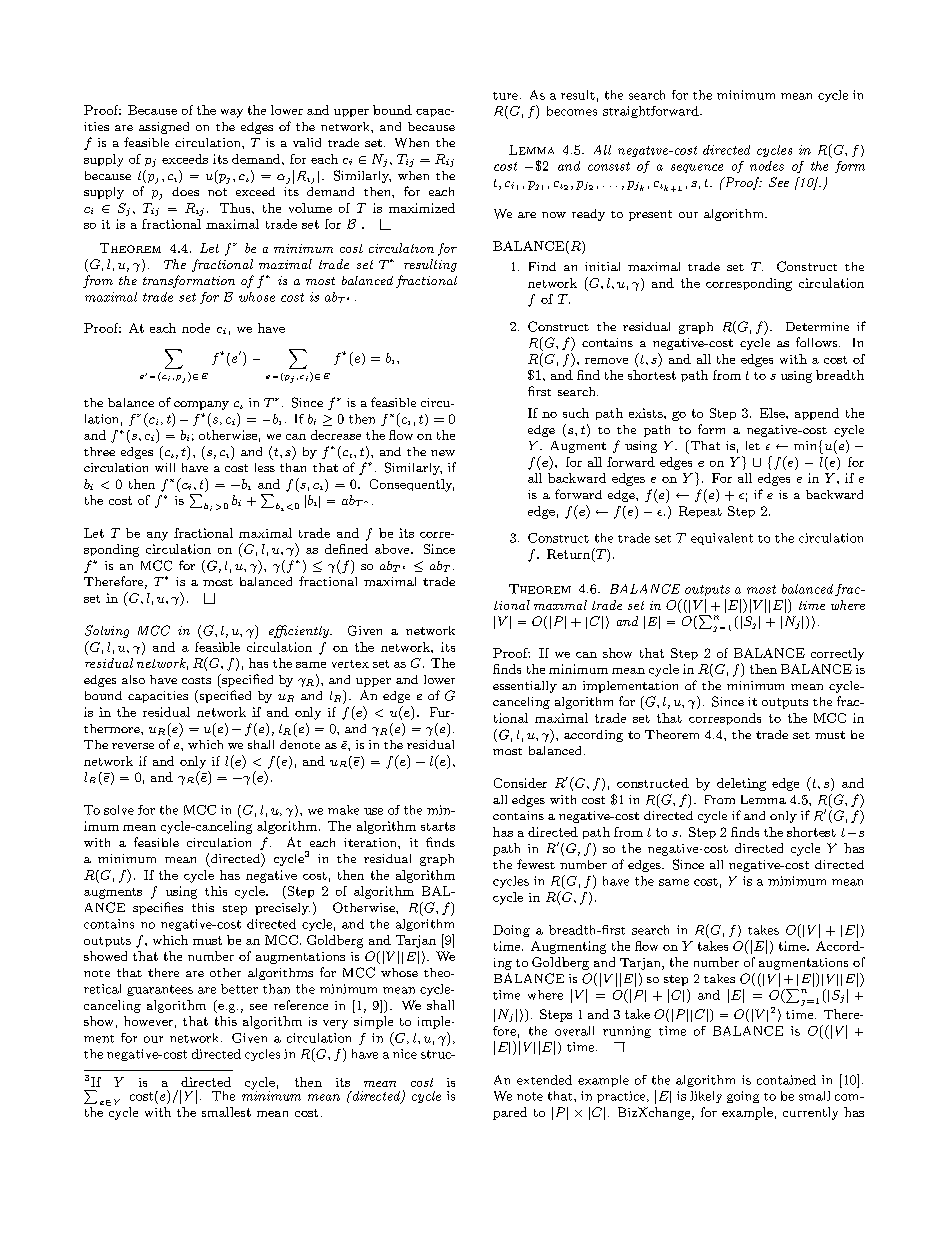 The height and width of the document is (1233, 952). Describe the element at coordinates (239, 989) in the document. I see `better` at that location.
